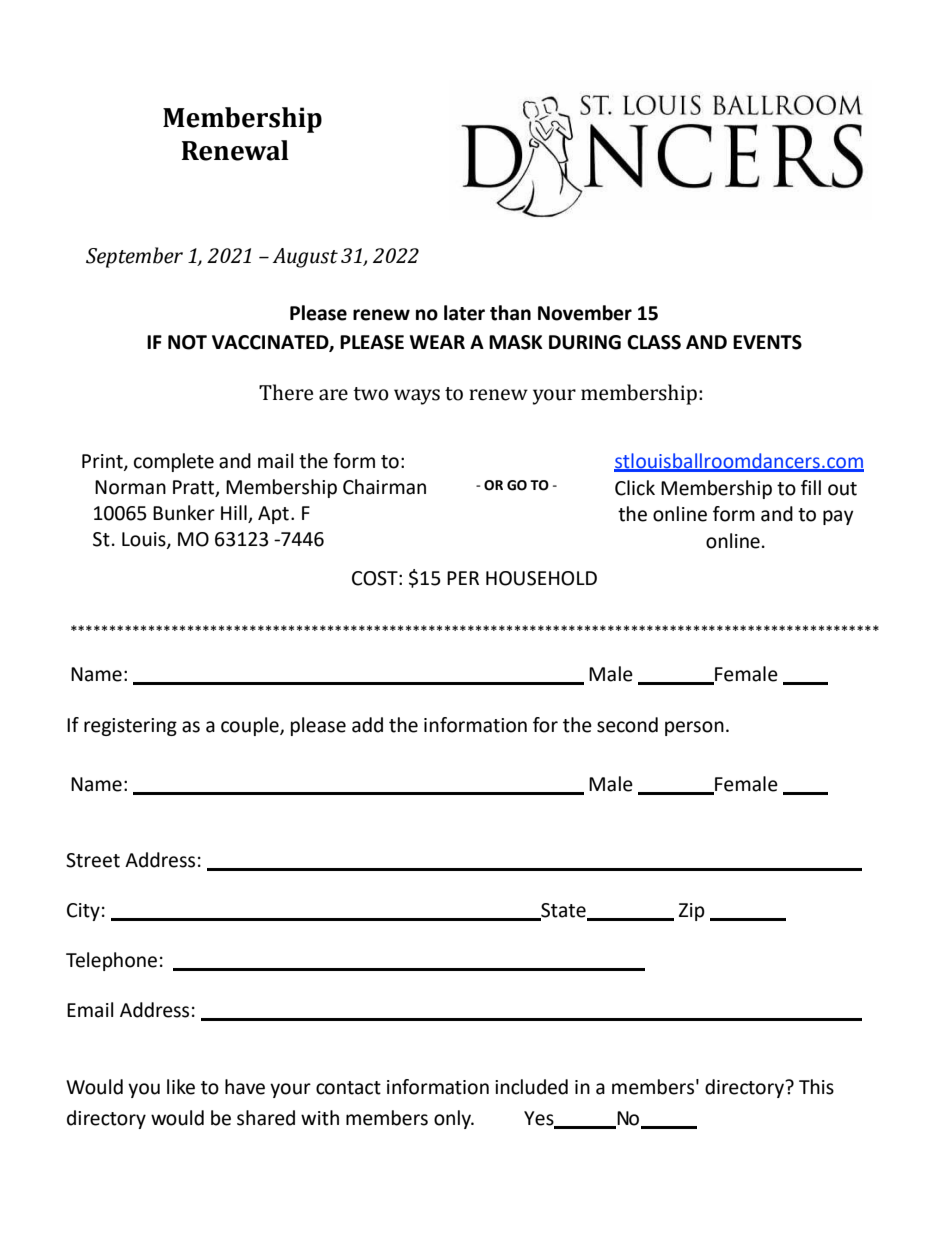 The image size is (952, 1233). I want to click on EVENTS, so click(767, 342).
